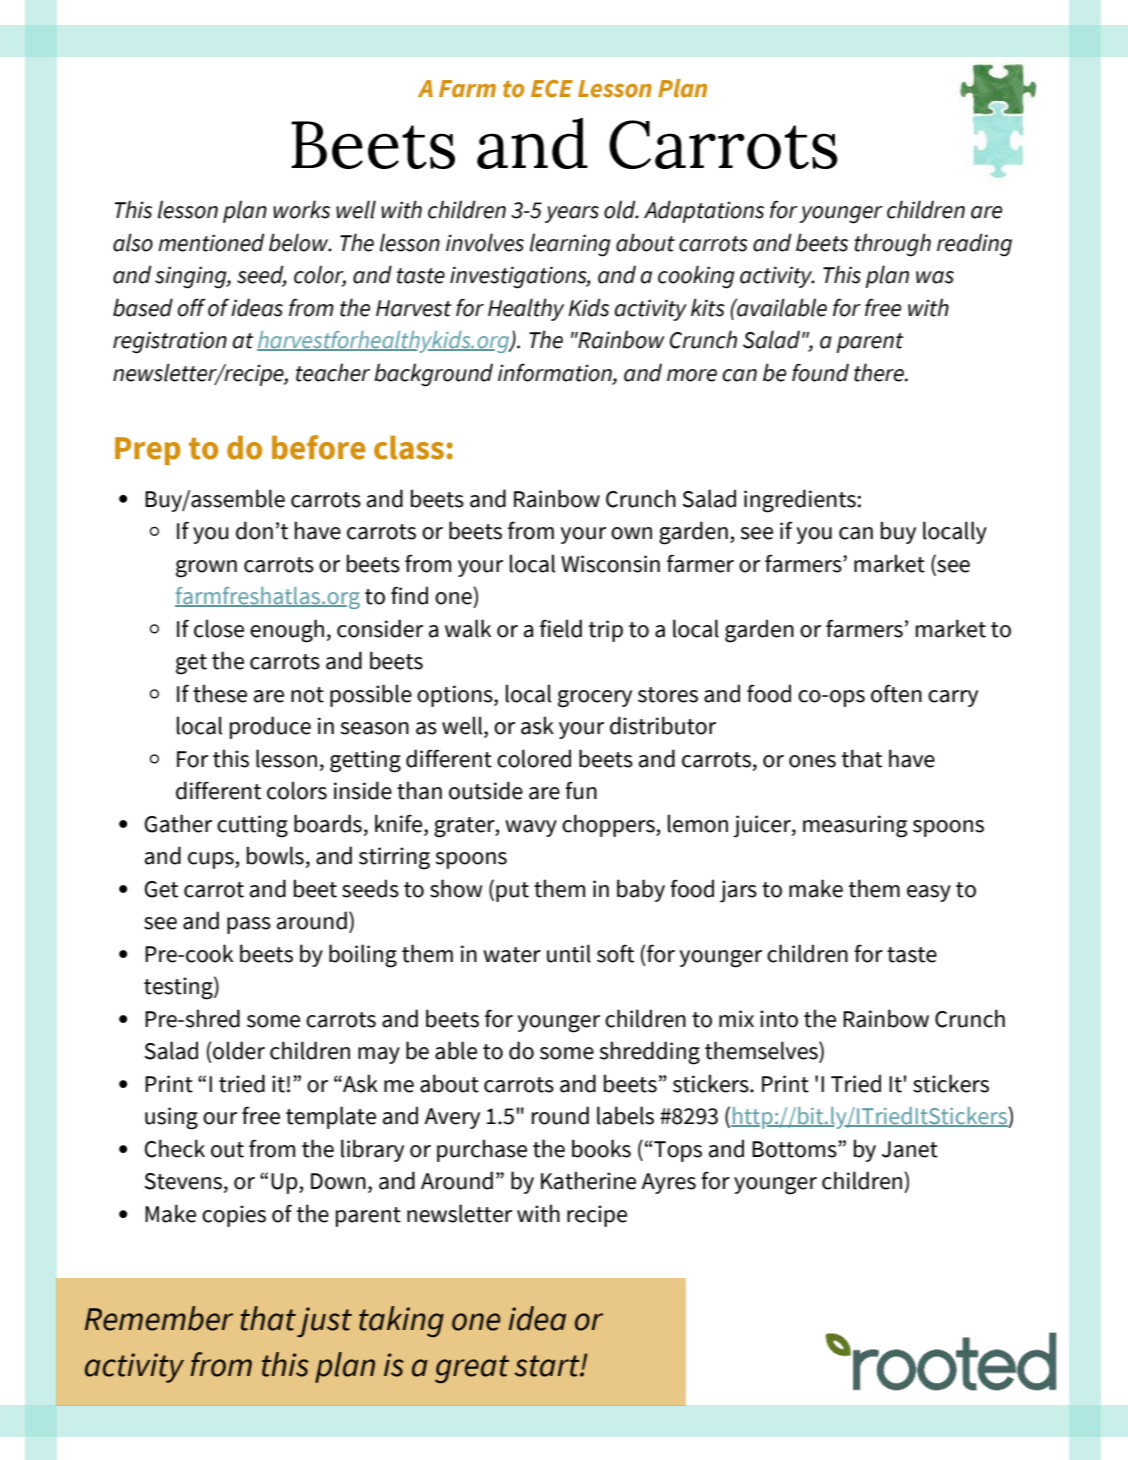  What do you see at coordinates (892, 245) in the screenshot?
I see `through` at bounding box center [892, 245].
